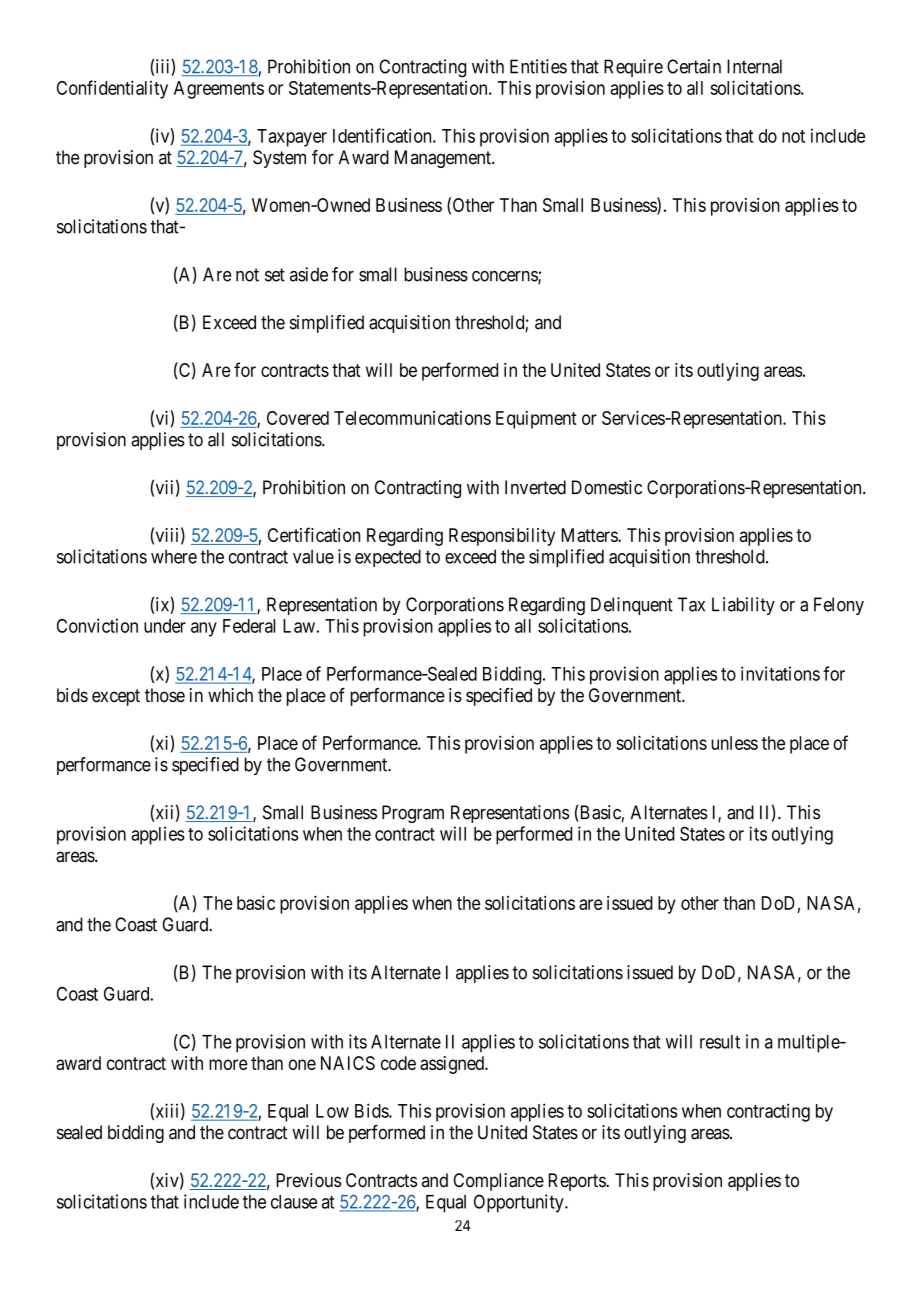 The width and height of the screenshot is (924, 1308). Describe the element at coordinates (298, 418) in the screenshot. I see `Covered` at that location.
